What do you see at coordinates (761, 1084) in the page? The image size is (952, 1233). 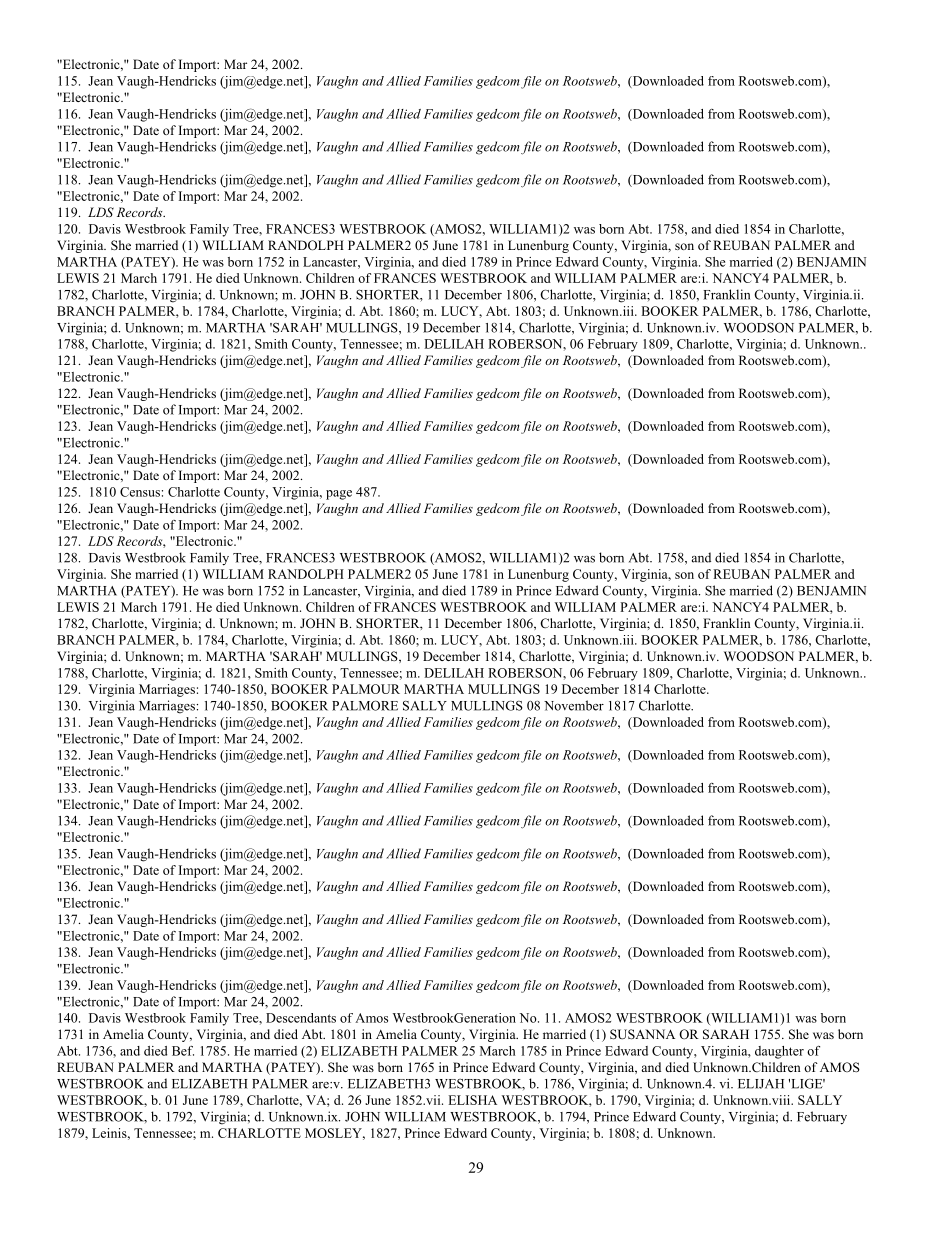 I see `ELIJAH` at bounding box center [761, 1084].
